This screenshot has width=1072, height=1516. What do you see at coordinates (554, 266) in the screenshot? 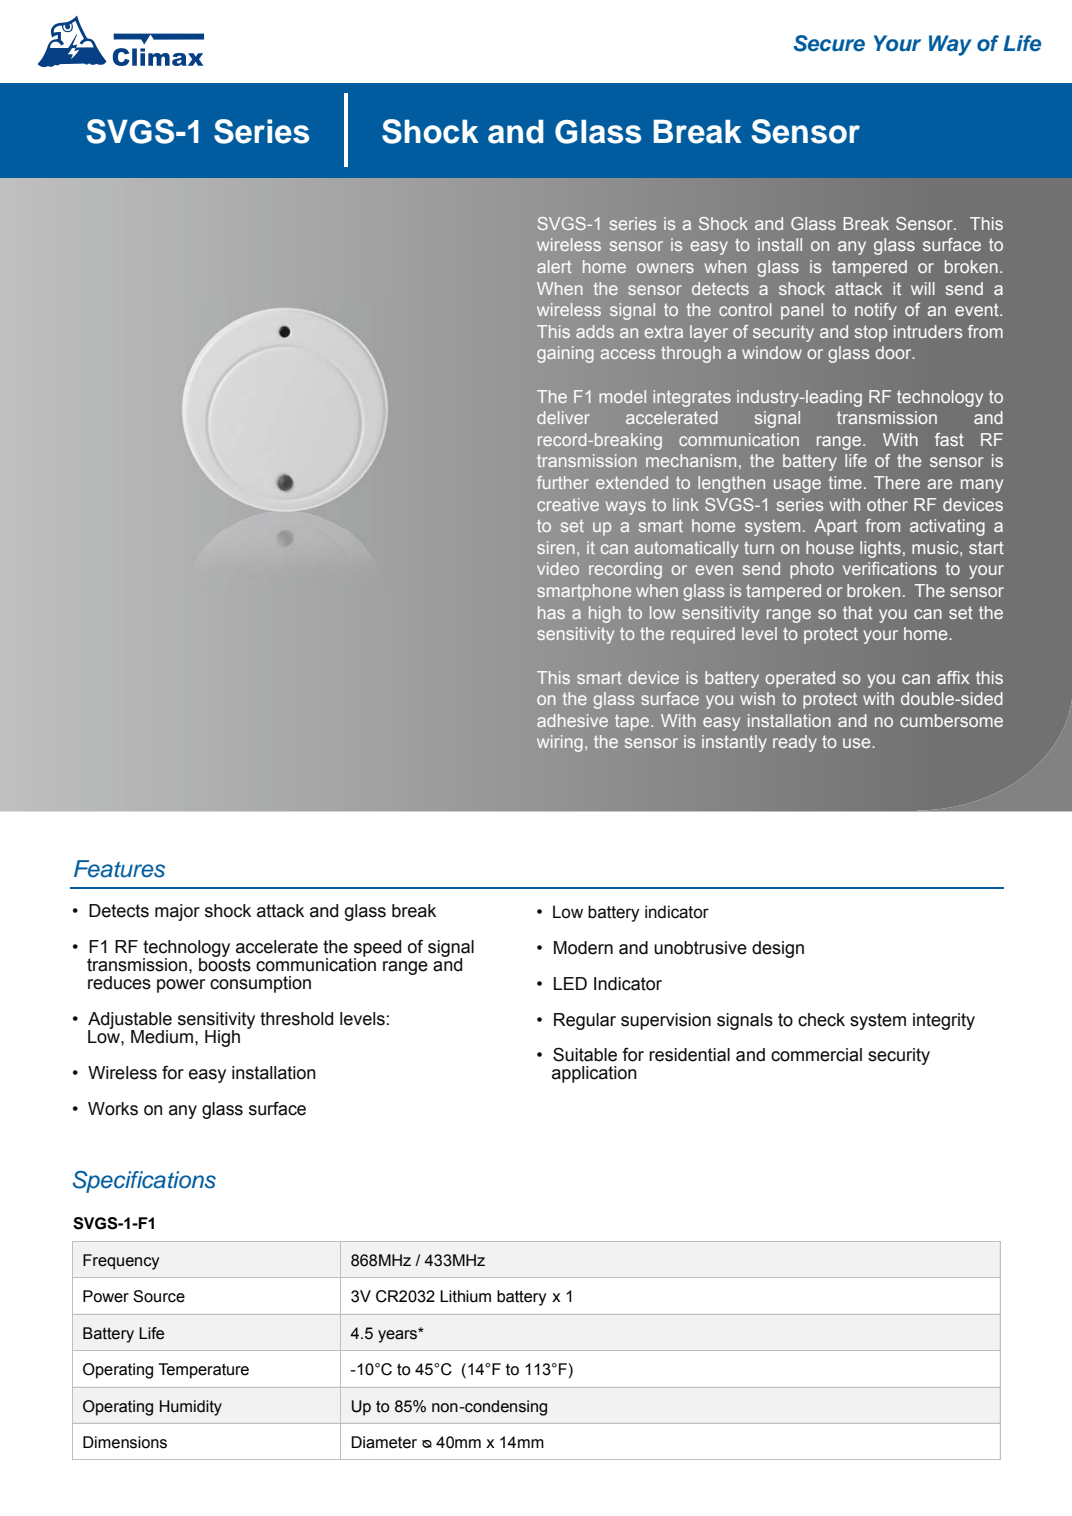
I see `alert` at bounding box center [554, 266].
